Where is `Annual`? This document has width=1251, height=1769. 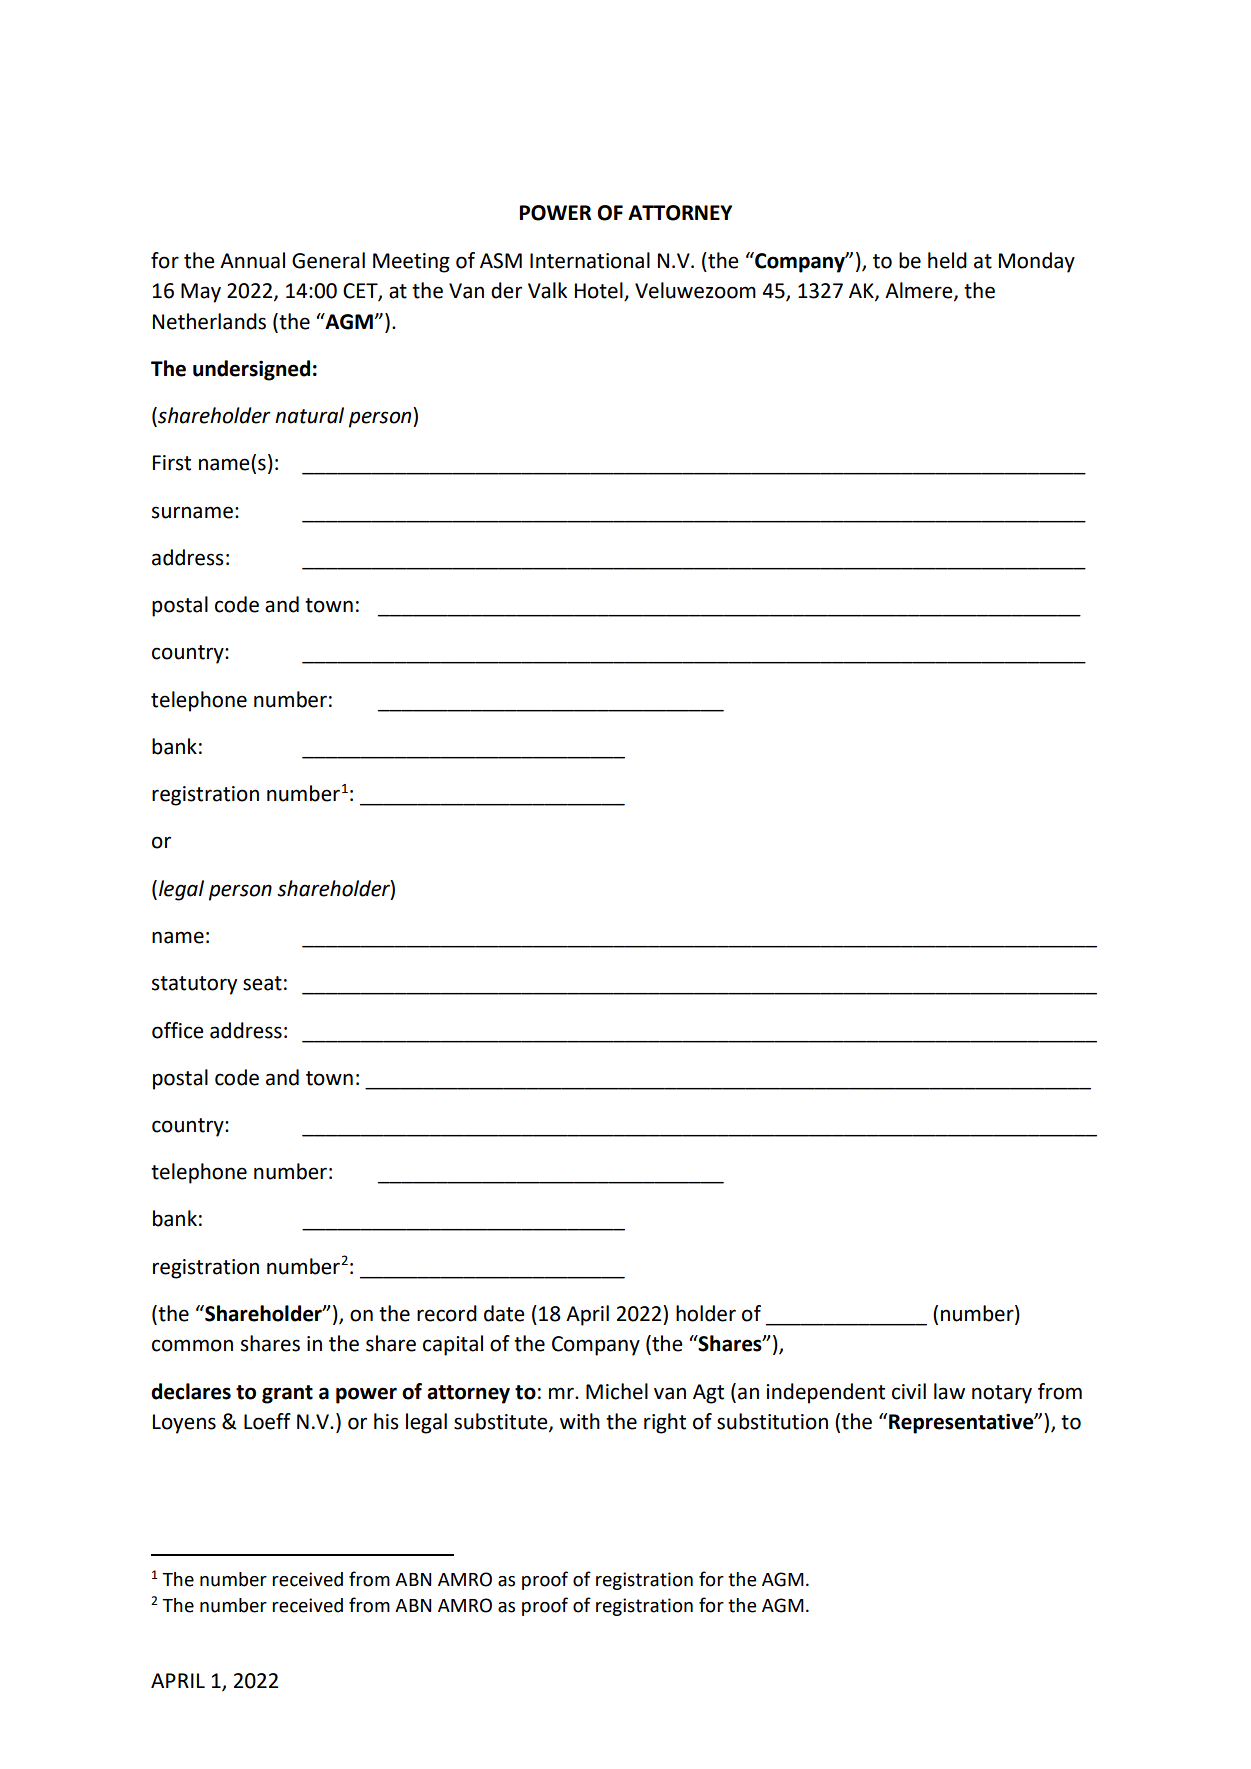
Annual is located at coordinates (252, 260).
